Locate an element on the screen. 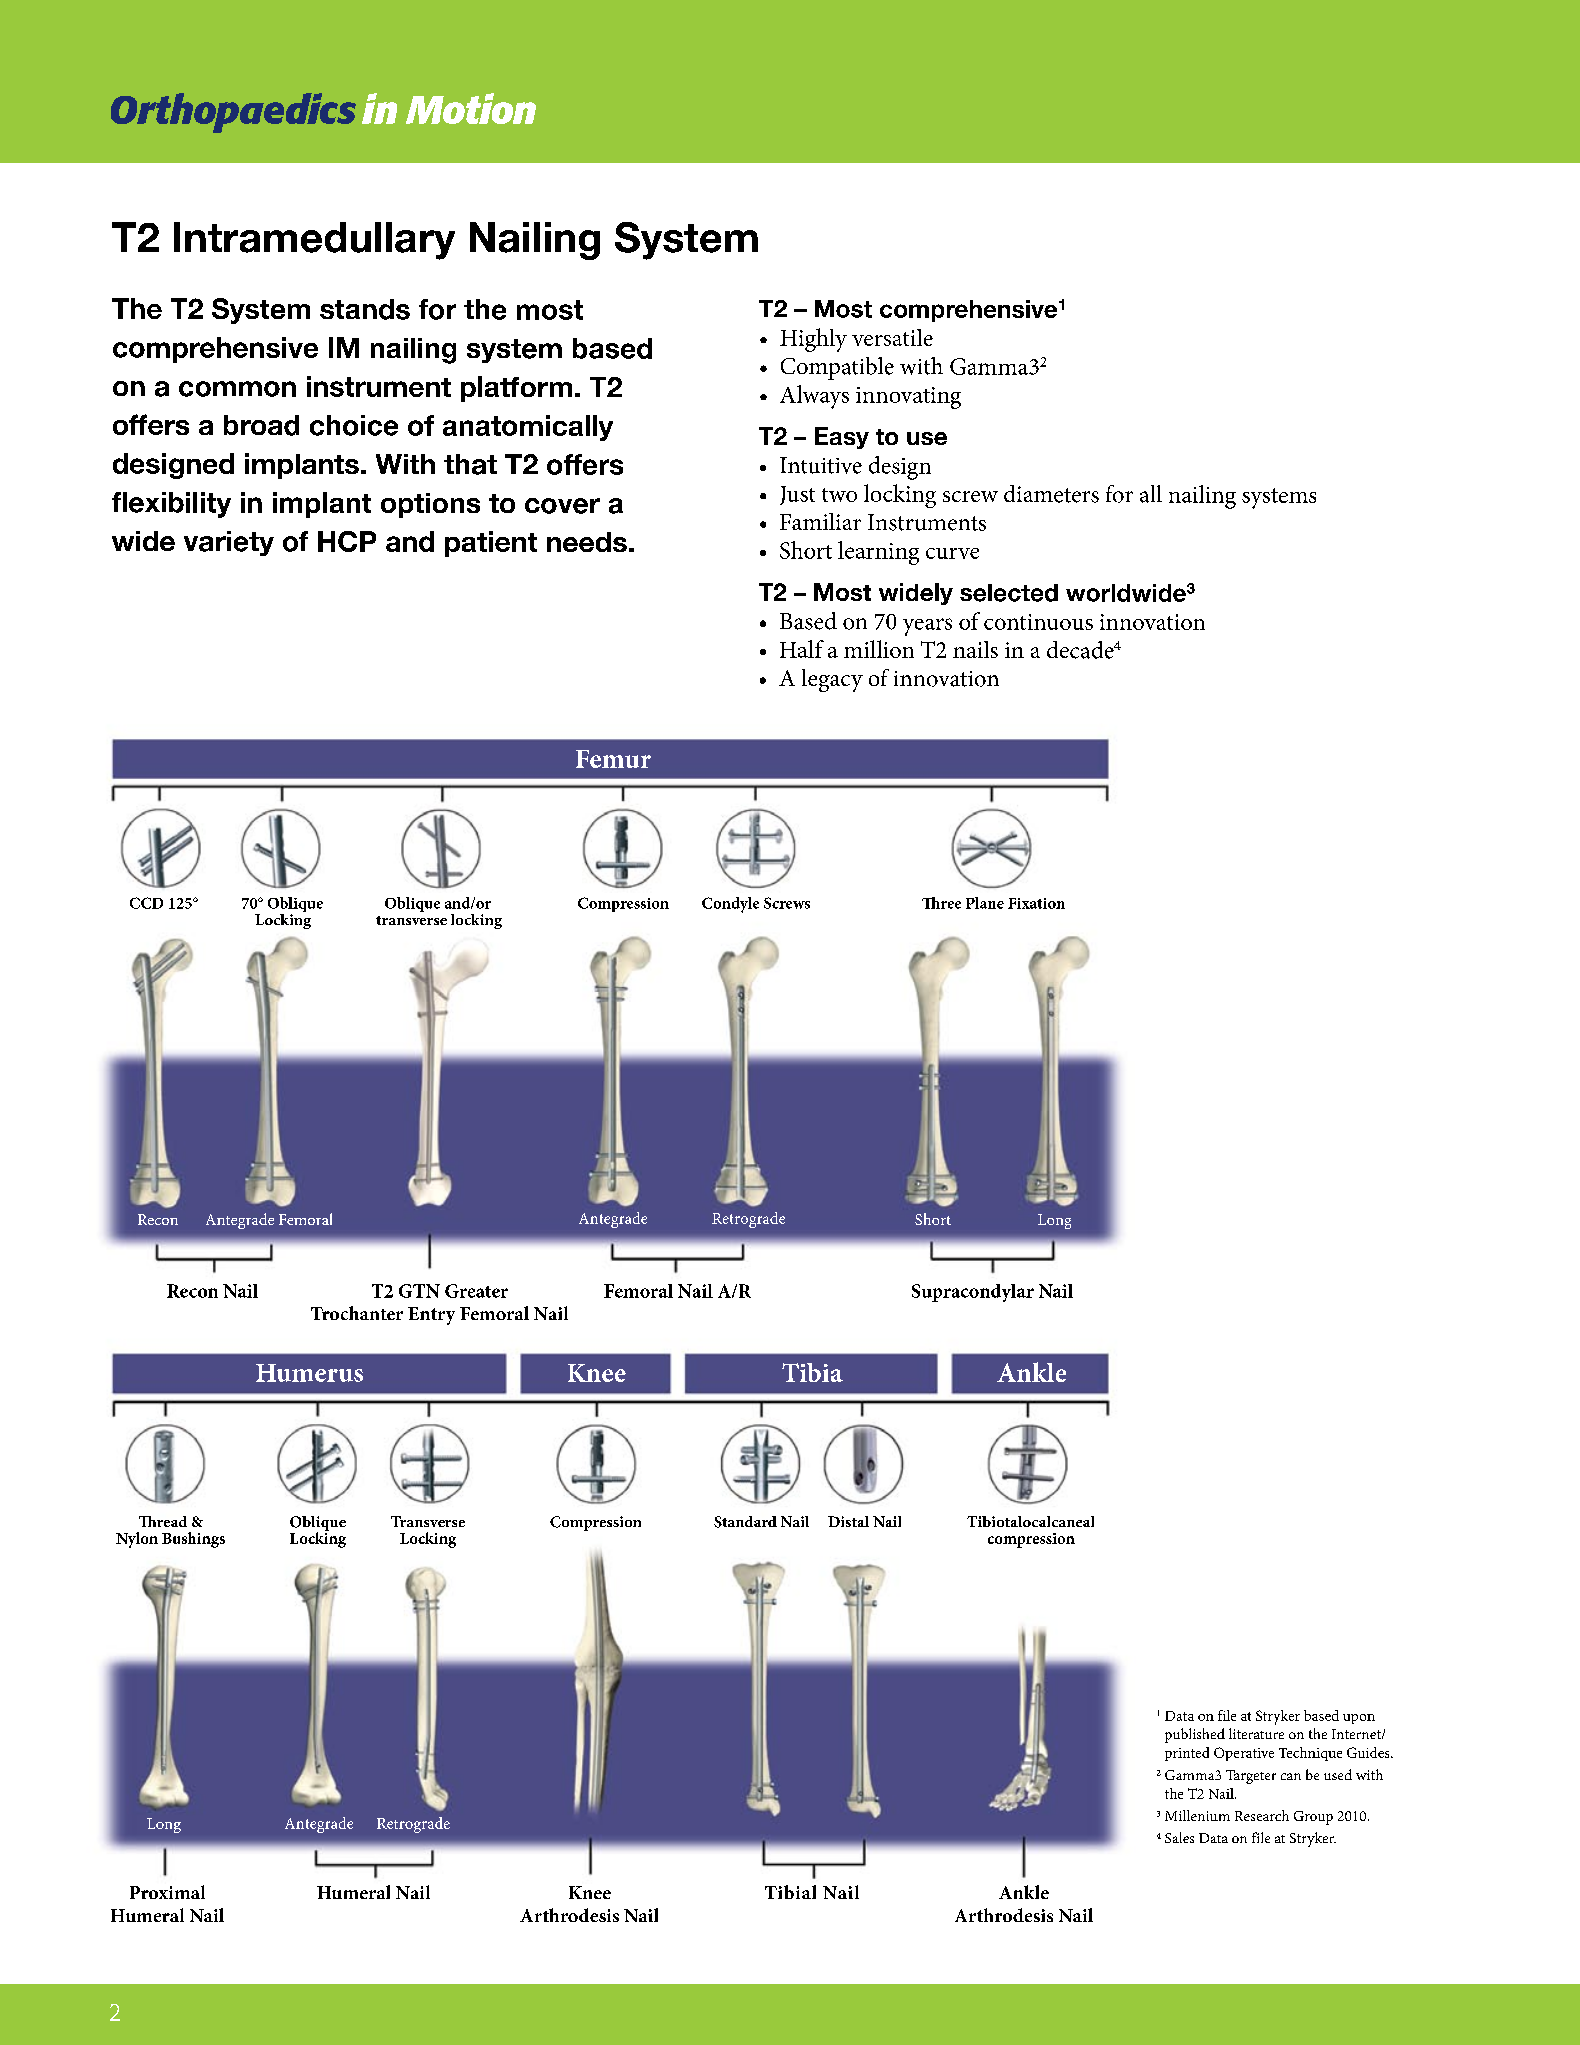 Image resolution: width=1580 pixels, height=2045 pixels. Femur is located at coordinates (613, 759).
